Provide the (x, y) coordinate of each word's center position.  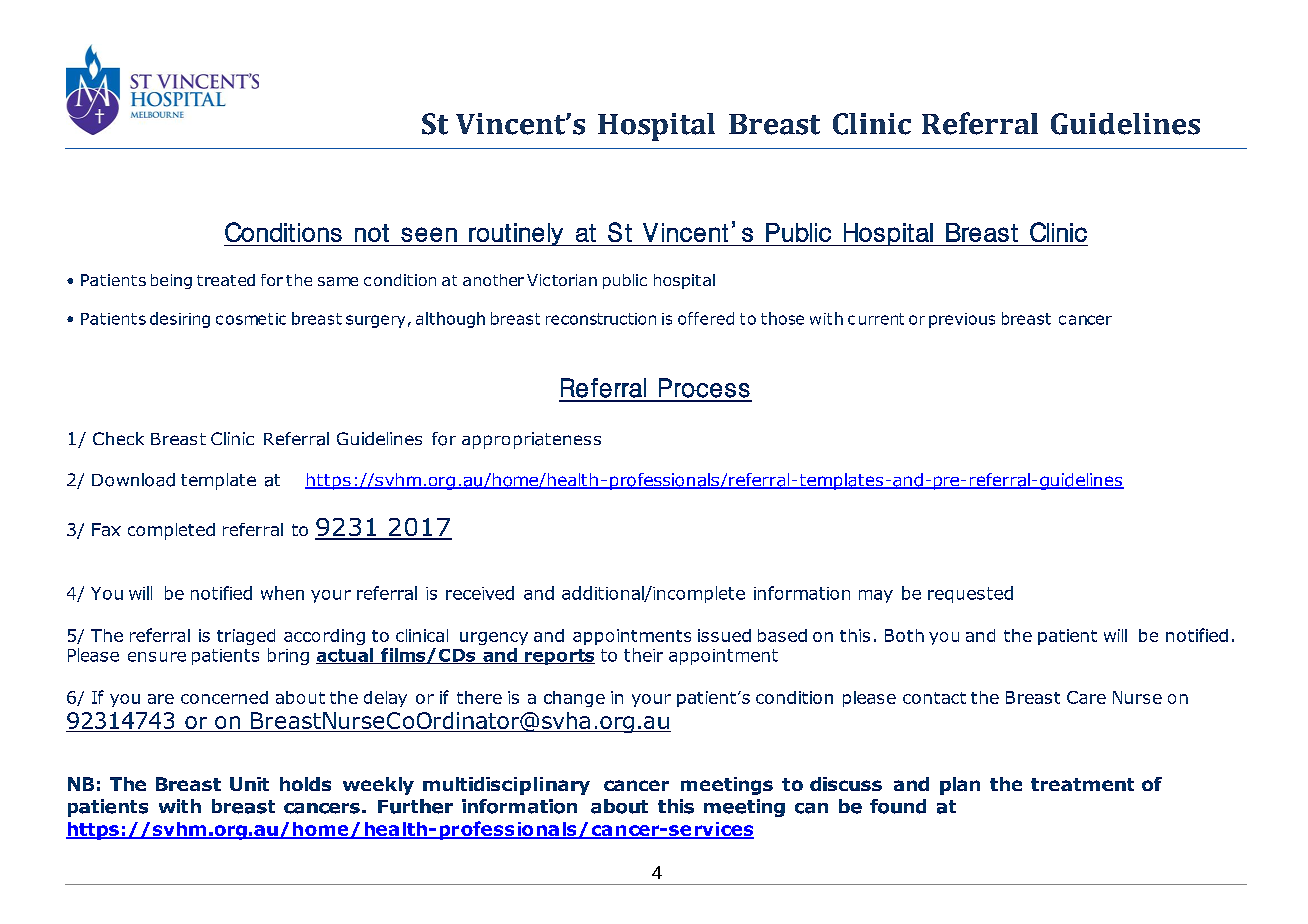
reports (559, 657)
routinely (516, 234)
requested (970, 594)
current (876, 319)
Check (118, 438)
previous (962, 320)
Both (904, 635)
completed (171, 531)
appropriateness (531, 440)
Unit (249, 784)
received (480, 593)
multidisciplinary (506, 786)
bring (288, 656)
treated (226, 280)
